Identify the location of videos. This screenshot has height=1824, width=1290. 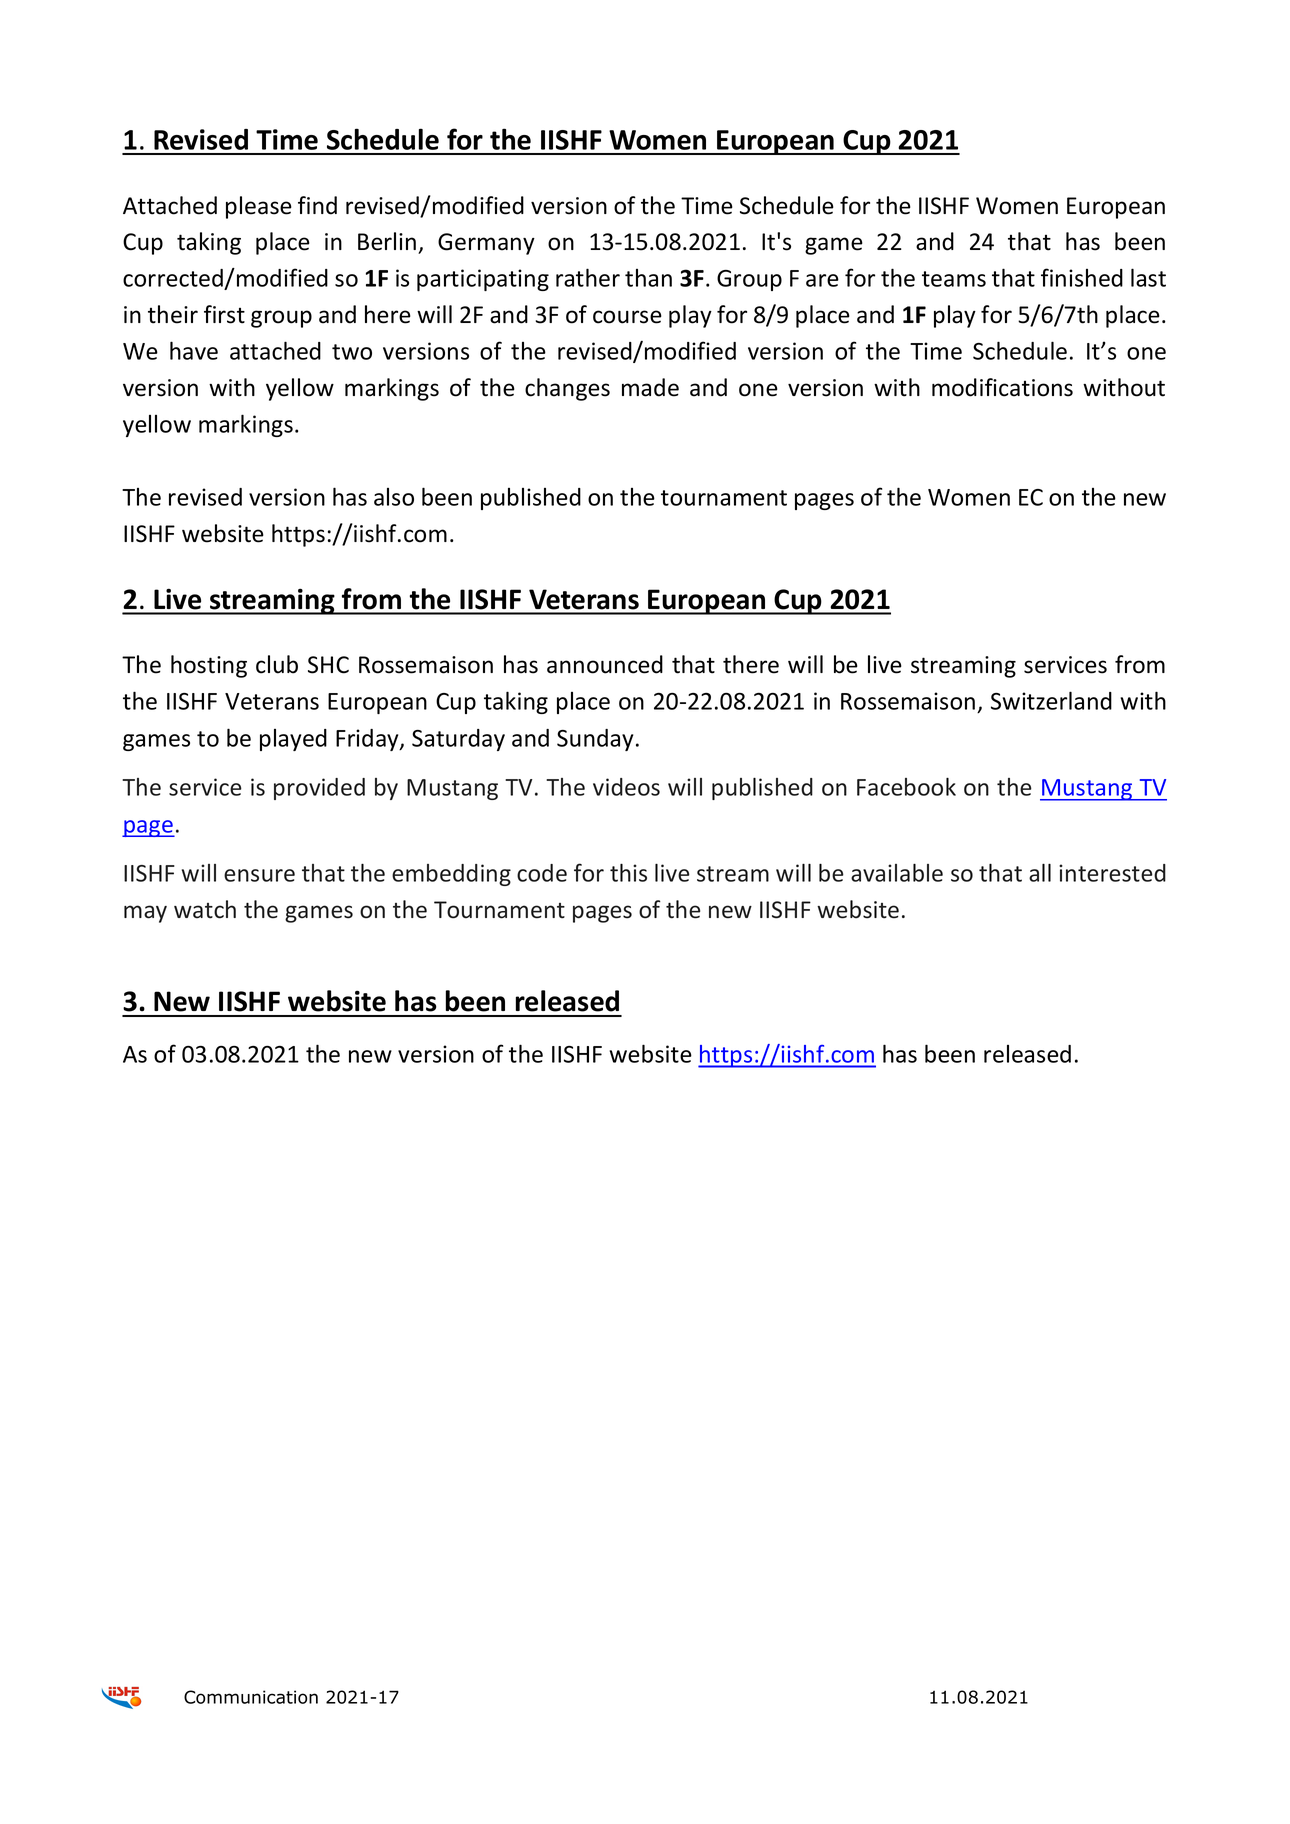
(626, 787).
